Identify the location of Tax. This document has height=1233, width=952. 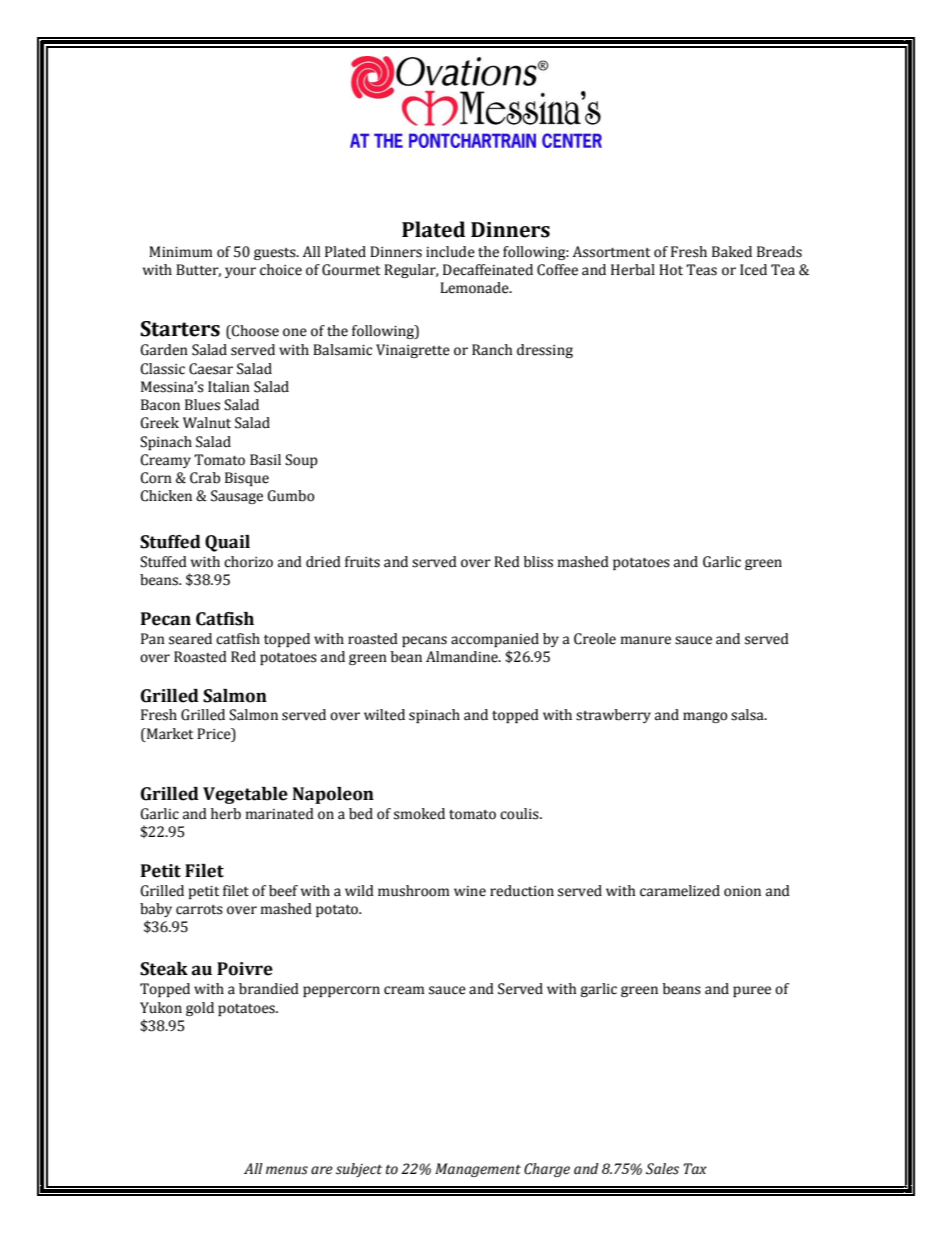
(695, 1169).
